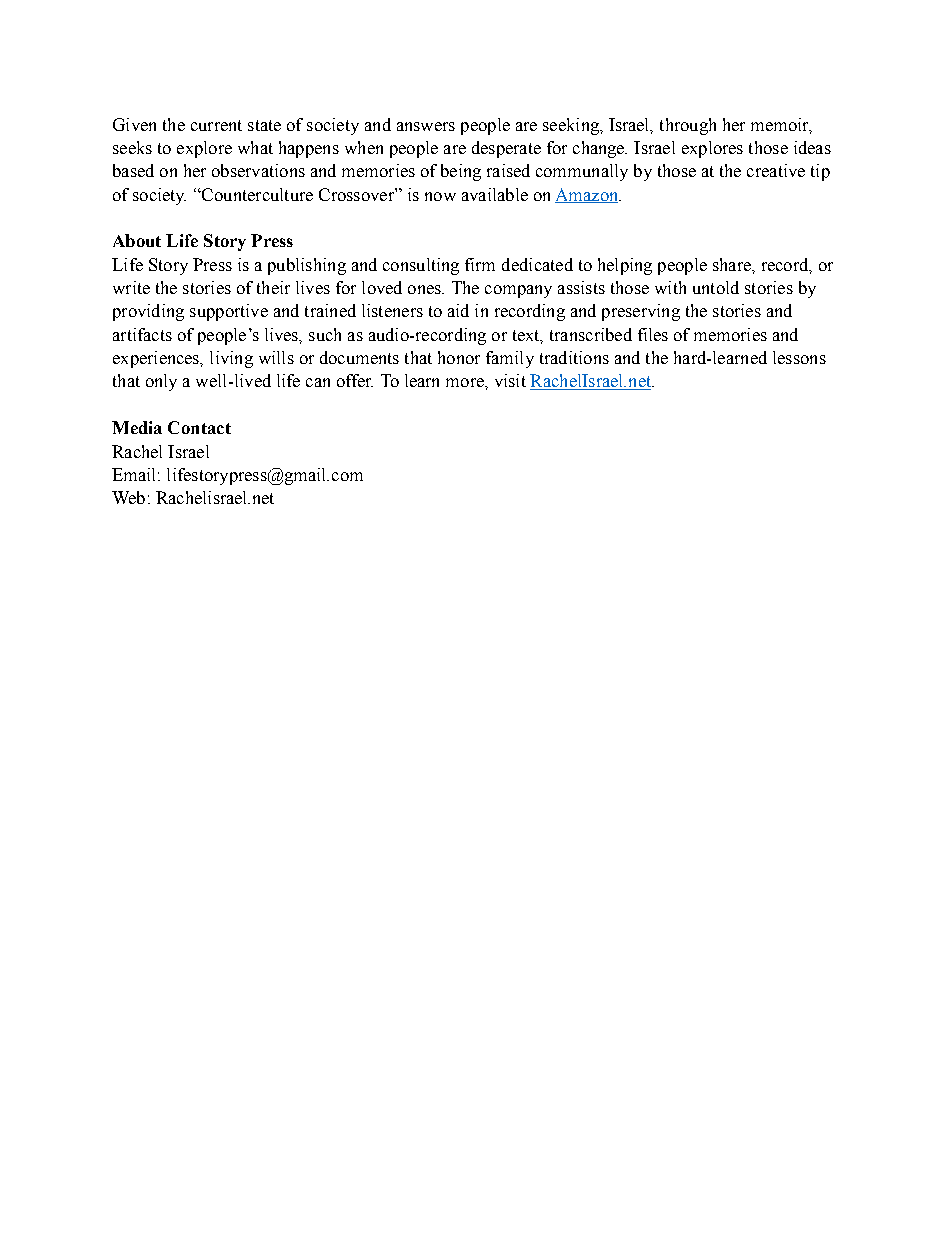 This screenshot has height=1233, width=952. What do you see at coordinates (229, 312) in the screenshot?
I see `supportive` at bounding box center [229, 312].
